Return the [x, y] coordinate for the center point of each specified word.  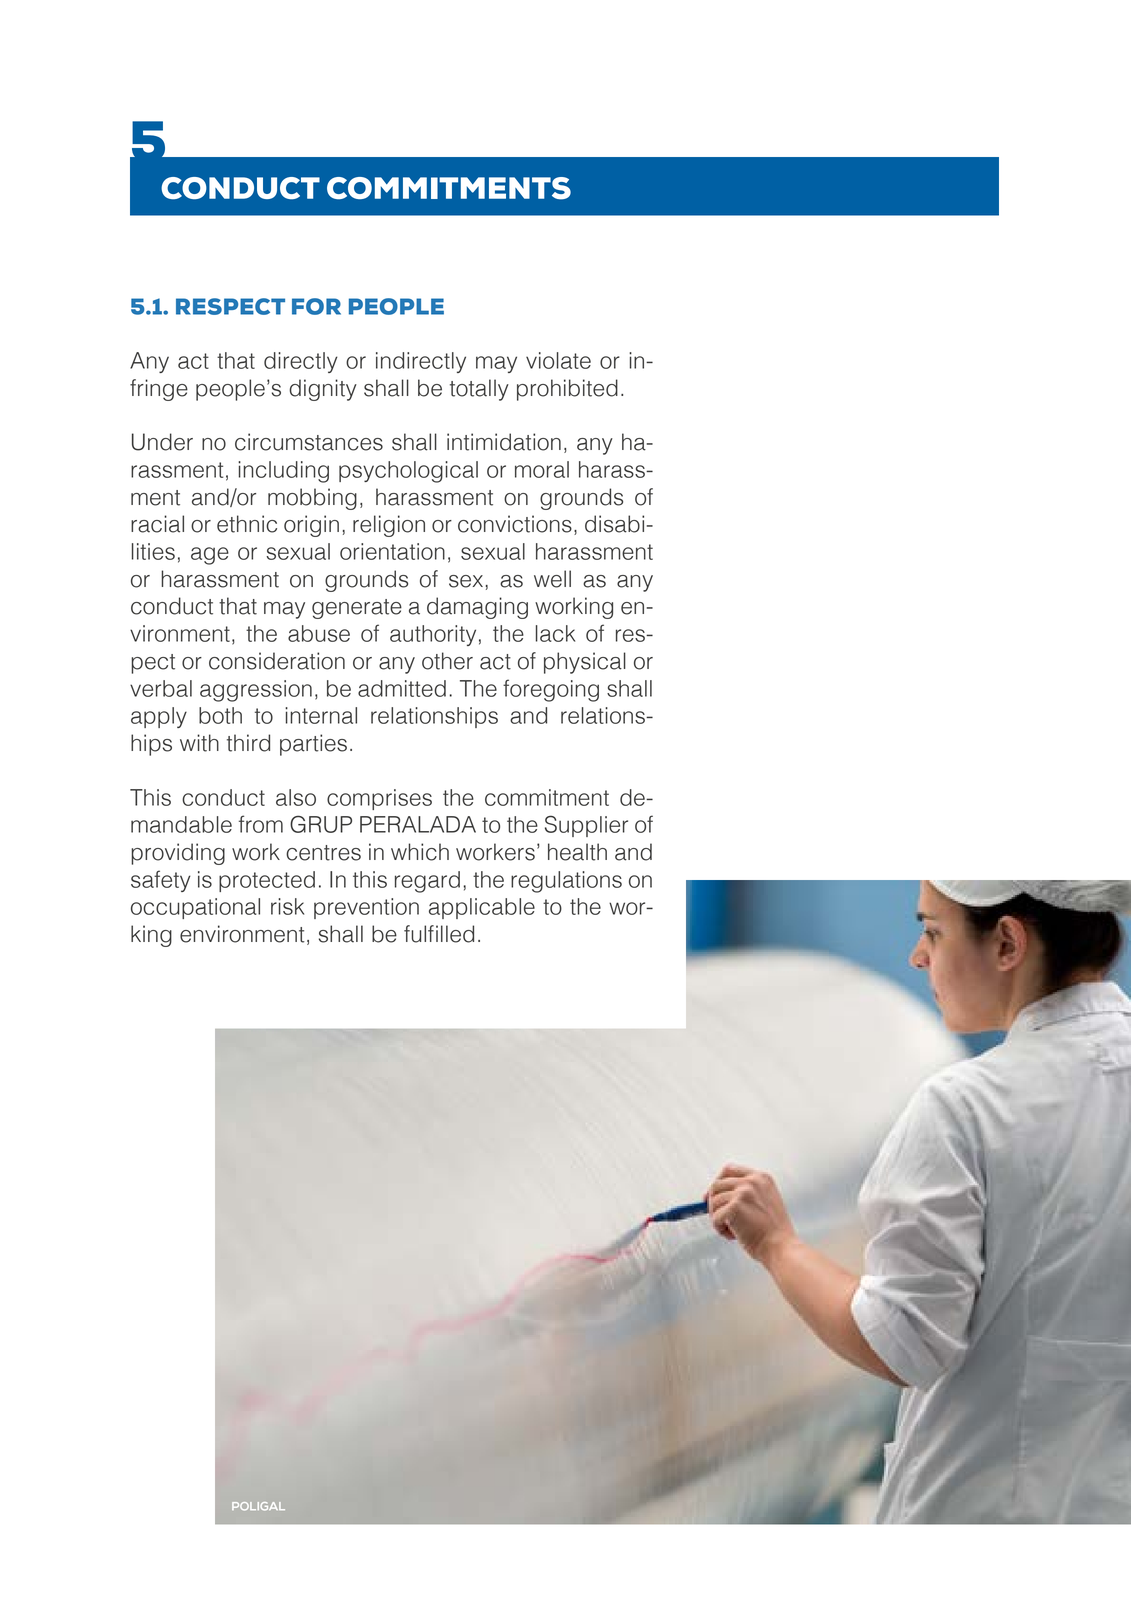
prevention [366, 908]
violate [558, 360]
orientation [392, 551]
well [552, 579]
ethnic [247, 524]
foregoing [551, 690]
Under [162, 442]
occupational [195, 908]
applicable [482, 908]
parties [313, 745]
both [220, 715]
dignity [323, 390]
